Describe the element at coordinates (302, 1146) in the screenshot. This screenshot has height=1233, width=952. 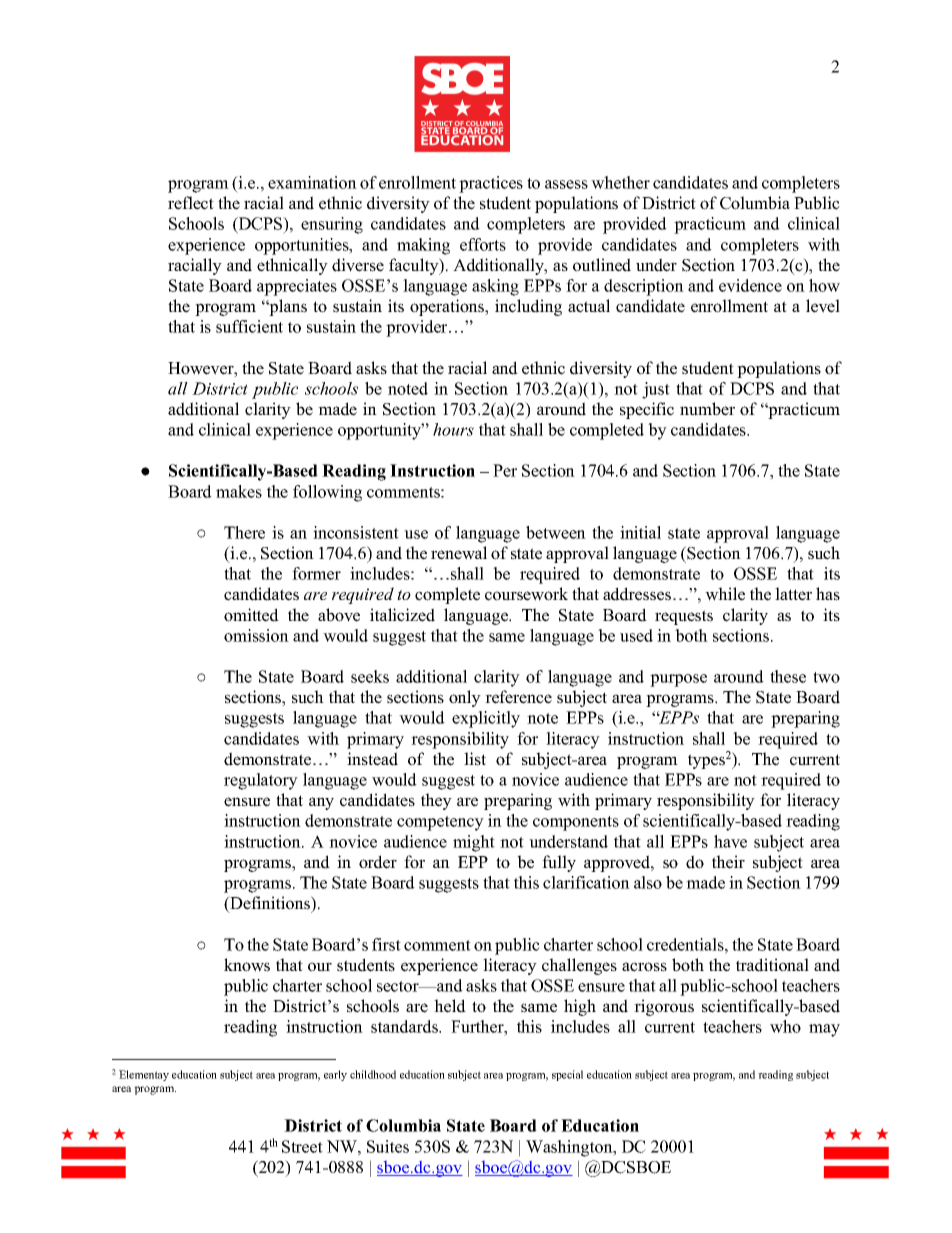
I see `Street` at that location.
